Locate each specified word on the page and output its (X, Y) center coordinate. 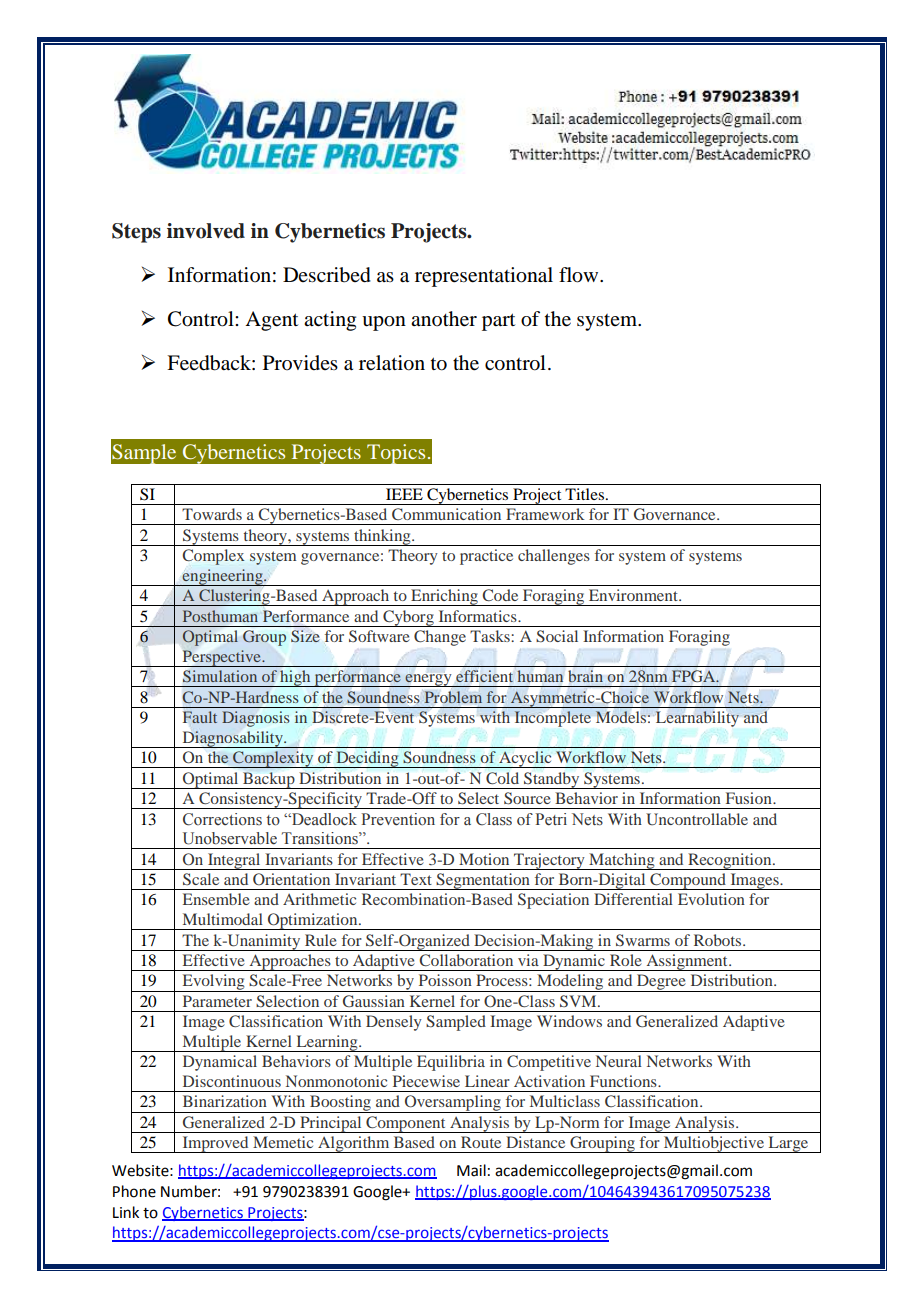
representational (484, 277)
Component (406, 1124)
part (498, 322)
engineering (223, 577)
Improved (215, 1144)
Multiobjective (714, 1144)
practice (486, 557)
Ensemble (216, 899)
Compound (688, 881)
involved (206, 231)
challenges (554, 557)
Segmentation (483, 881)
